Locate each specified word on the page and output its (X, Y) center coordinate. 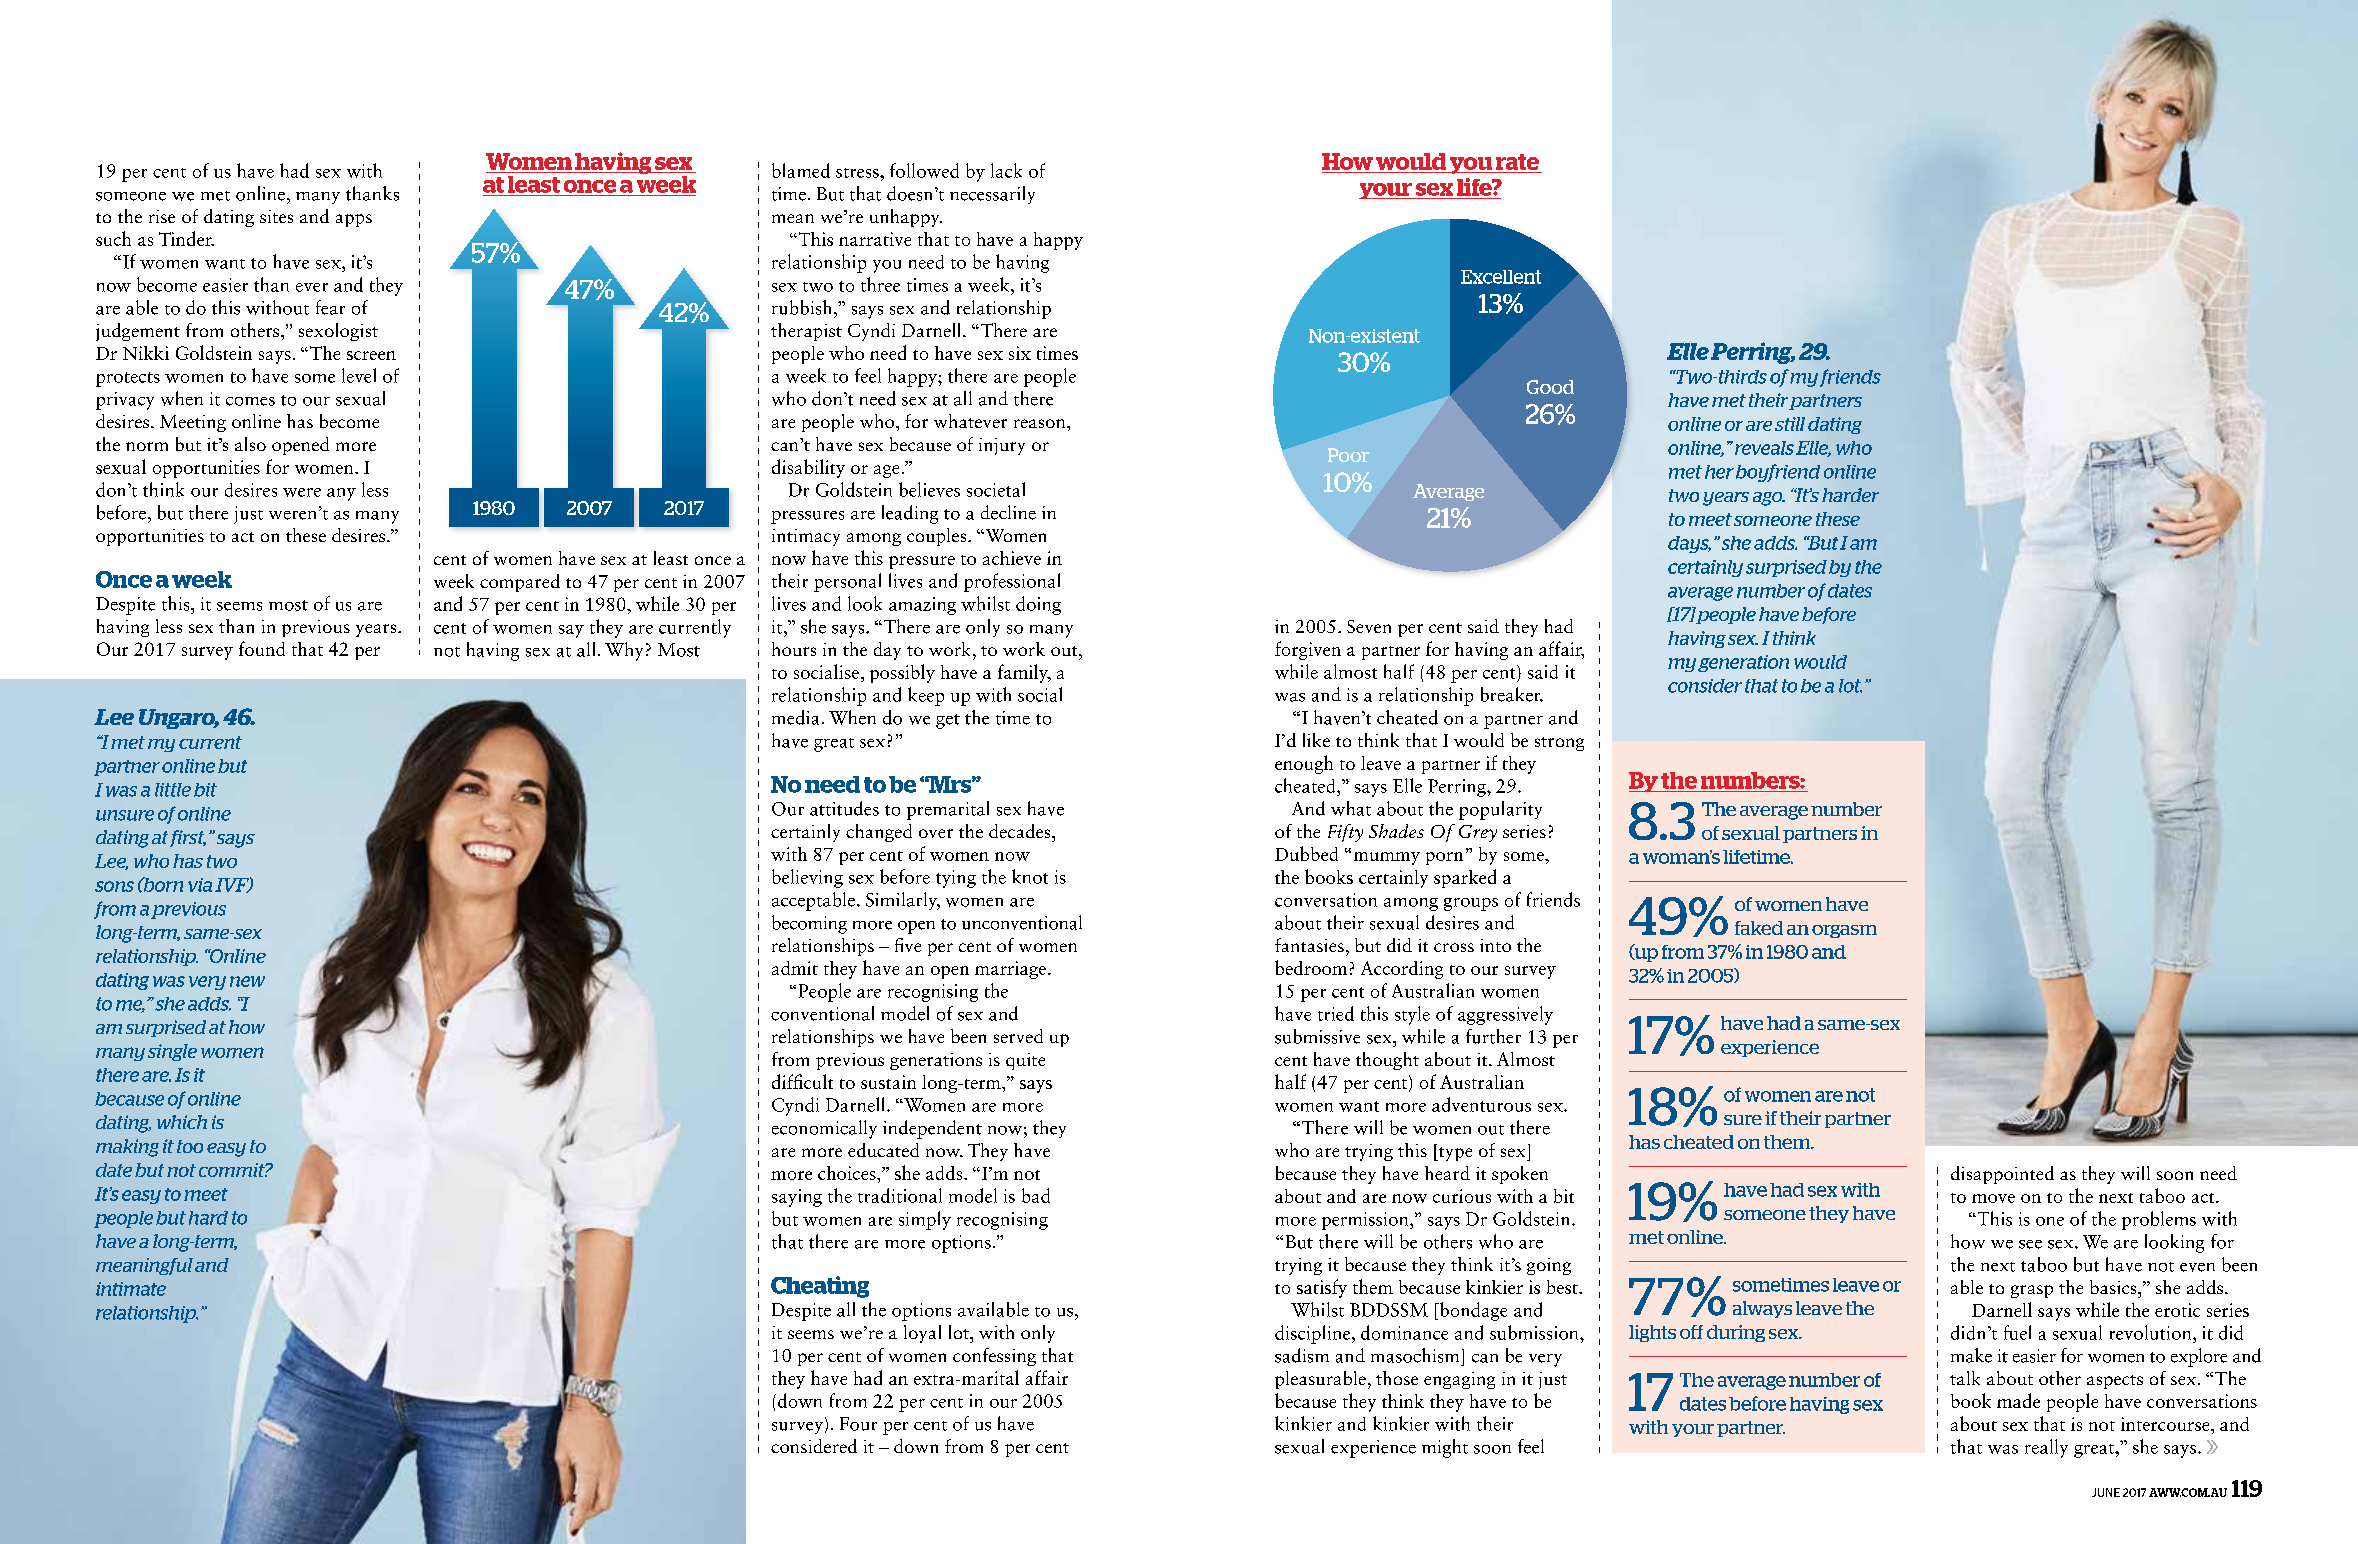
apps (354, 220)
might (1445, 1448)
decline (1008, 512)
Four (858, 1424)
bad (1036, 1195)
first (188, 838)
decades (1021, 831)
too (190, 1146)
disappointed (2002, 1175)
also (250, 444)
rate (1517, 162)
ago (1769, 499)
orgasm (1844, 931)
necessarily (992, 195)
